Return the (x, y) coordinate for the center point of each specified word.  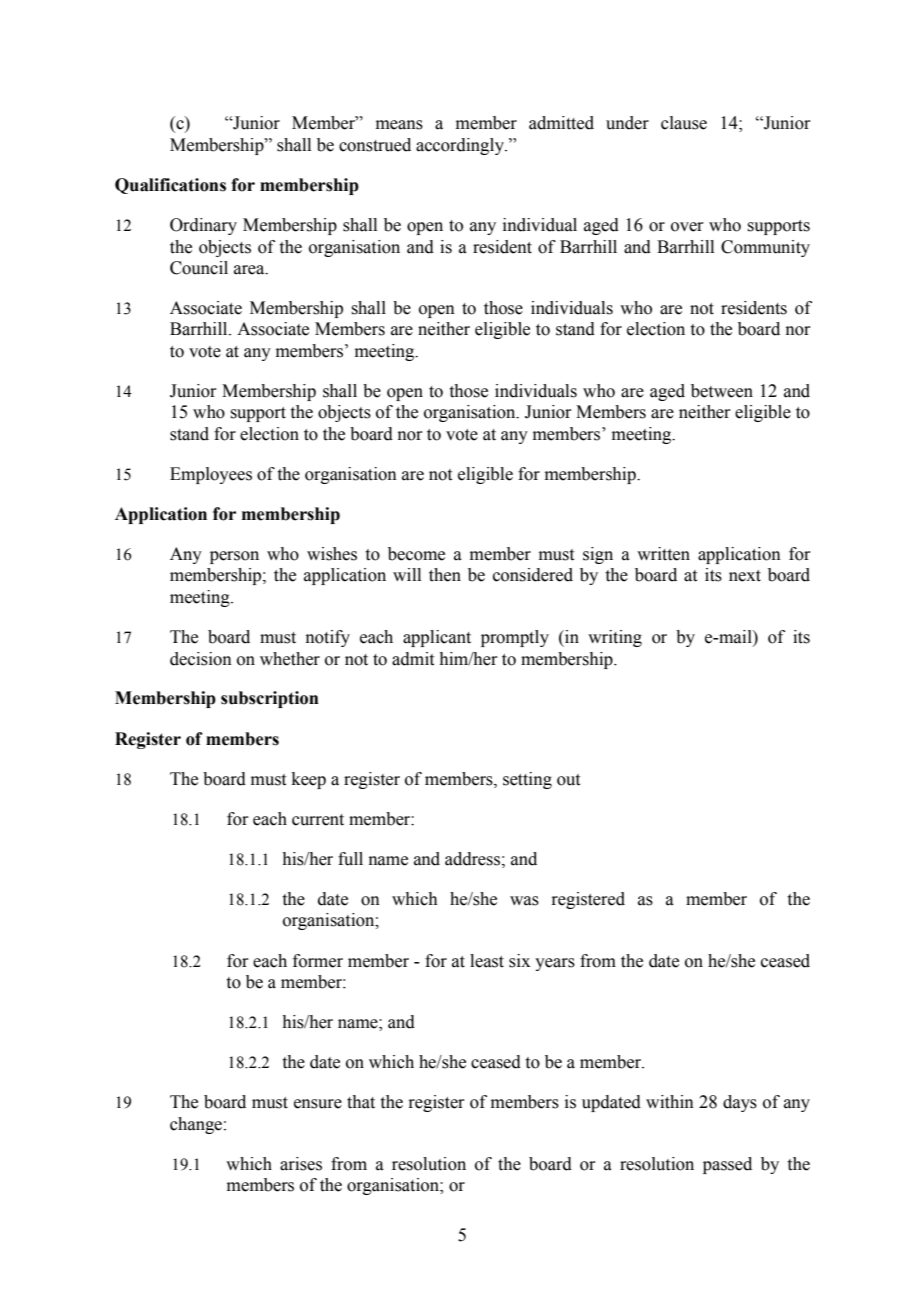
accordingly (461, 146)
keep (309, 780)
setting (527, 780)
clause (684, 123)
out (568, 780)
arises (301, 1164)
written (663, 554)
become (416, 554)
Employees (211, 475)
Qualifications (170, 186)
